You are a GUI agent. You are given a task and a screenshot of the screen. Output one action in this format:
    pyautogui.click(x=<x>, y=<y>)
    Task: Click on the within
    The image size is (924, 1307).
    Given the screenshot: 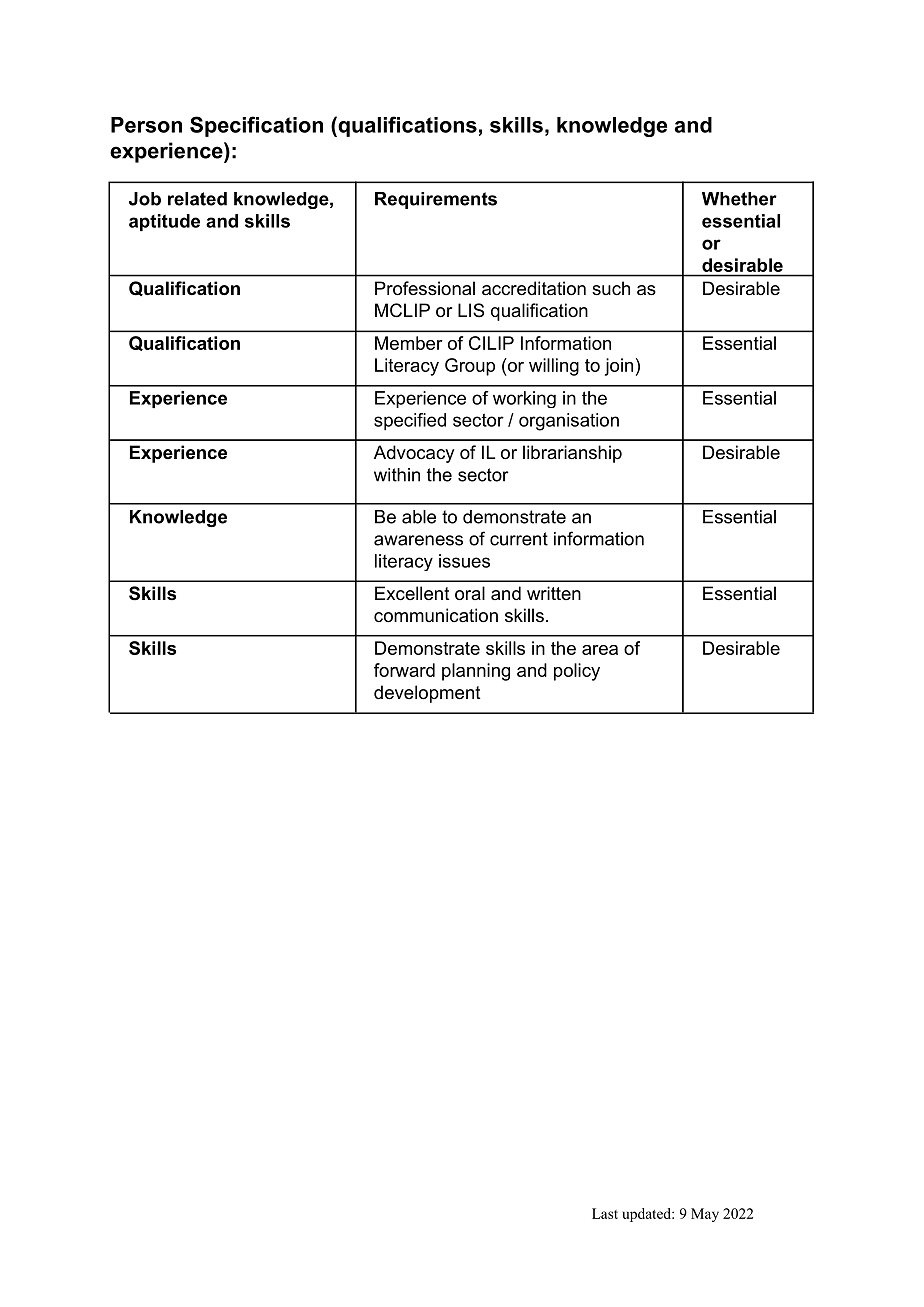 What is the action you would take?
    pyautogui.click(x=397, y=475)
